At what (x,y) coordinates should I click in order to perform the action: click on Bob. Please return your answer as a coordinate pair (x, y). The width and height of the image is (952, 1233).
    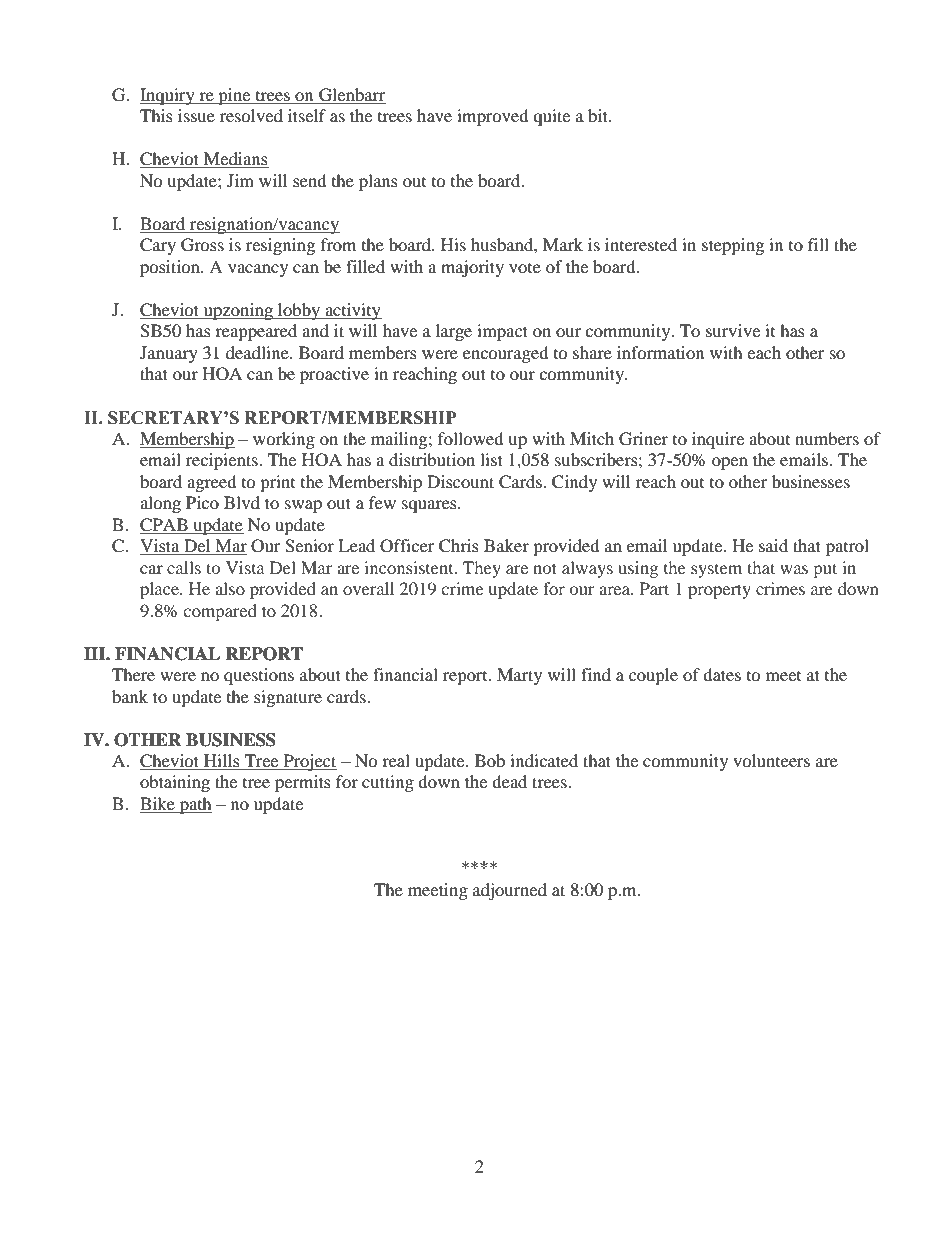
    Looking at the image, I should click on (490, 760).
